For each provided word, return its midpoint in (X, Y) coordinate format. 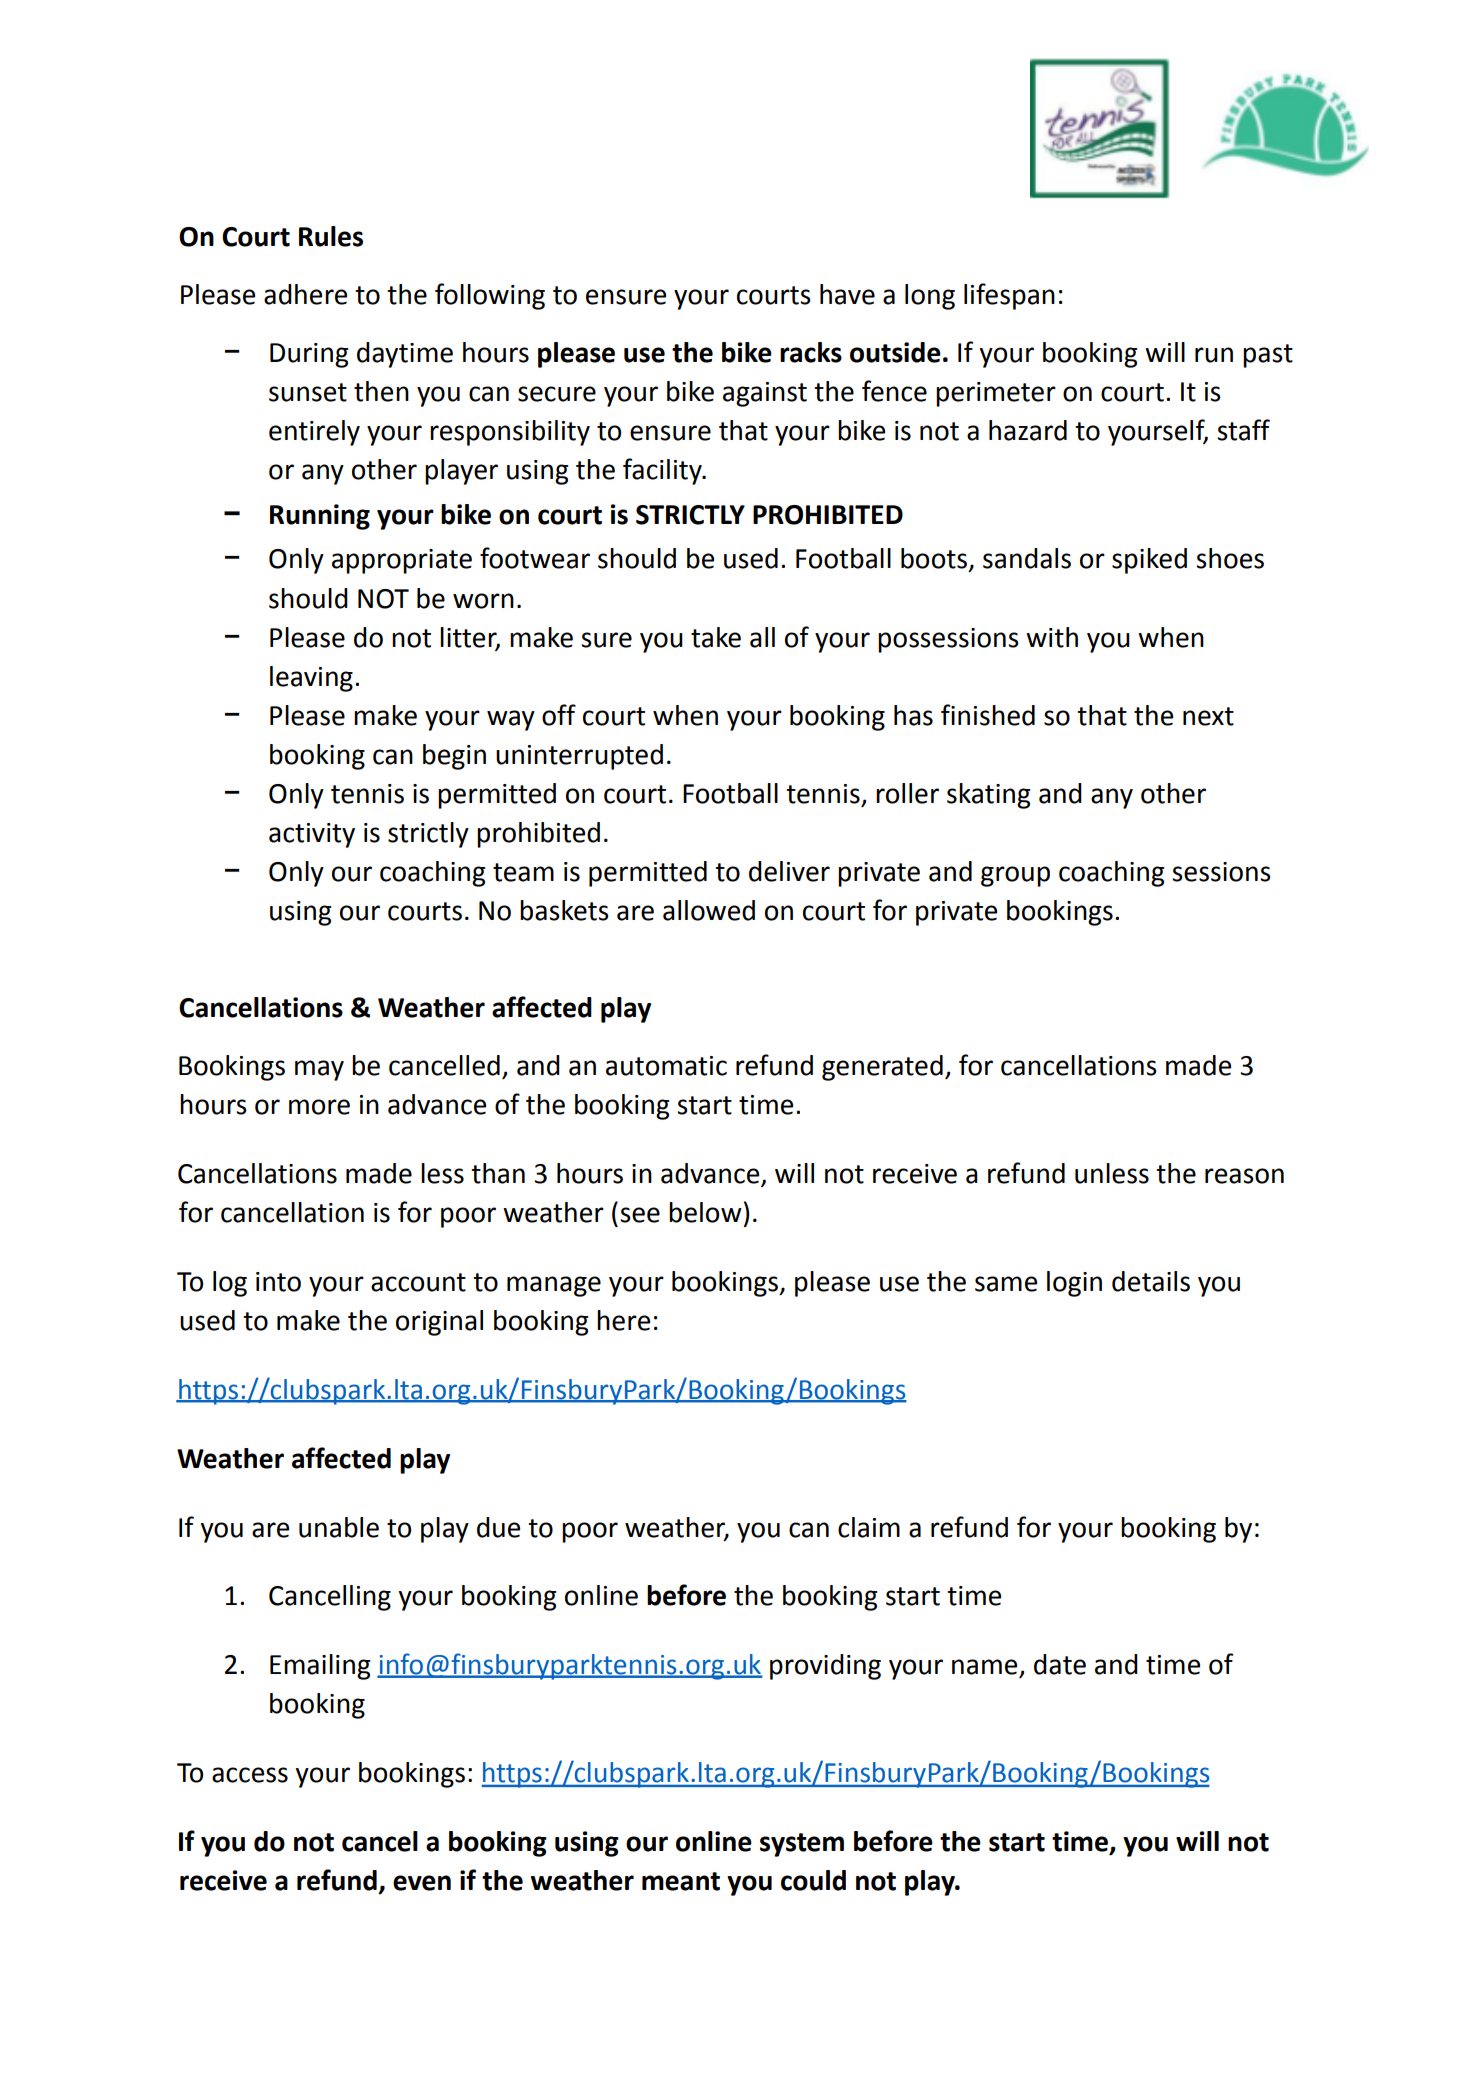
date (1060, 1664)
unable (339, 1527)
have (847, 294)
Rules (331, 236)
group (1015, 876)
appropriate (402, 561)
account (418, 1282)
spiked (1149, 561)
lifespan (1009, 296)
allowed (709, 910)
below (705, 1212)
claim (869, 1527)
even (422, 1883)
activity (312, 835)
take (716, 637)
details (1151, 1281)
